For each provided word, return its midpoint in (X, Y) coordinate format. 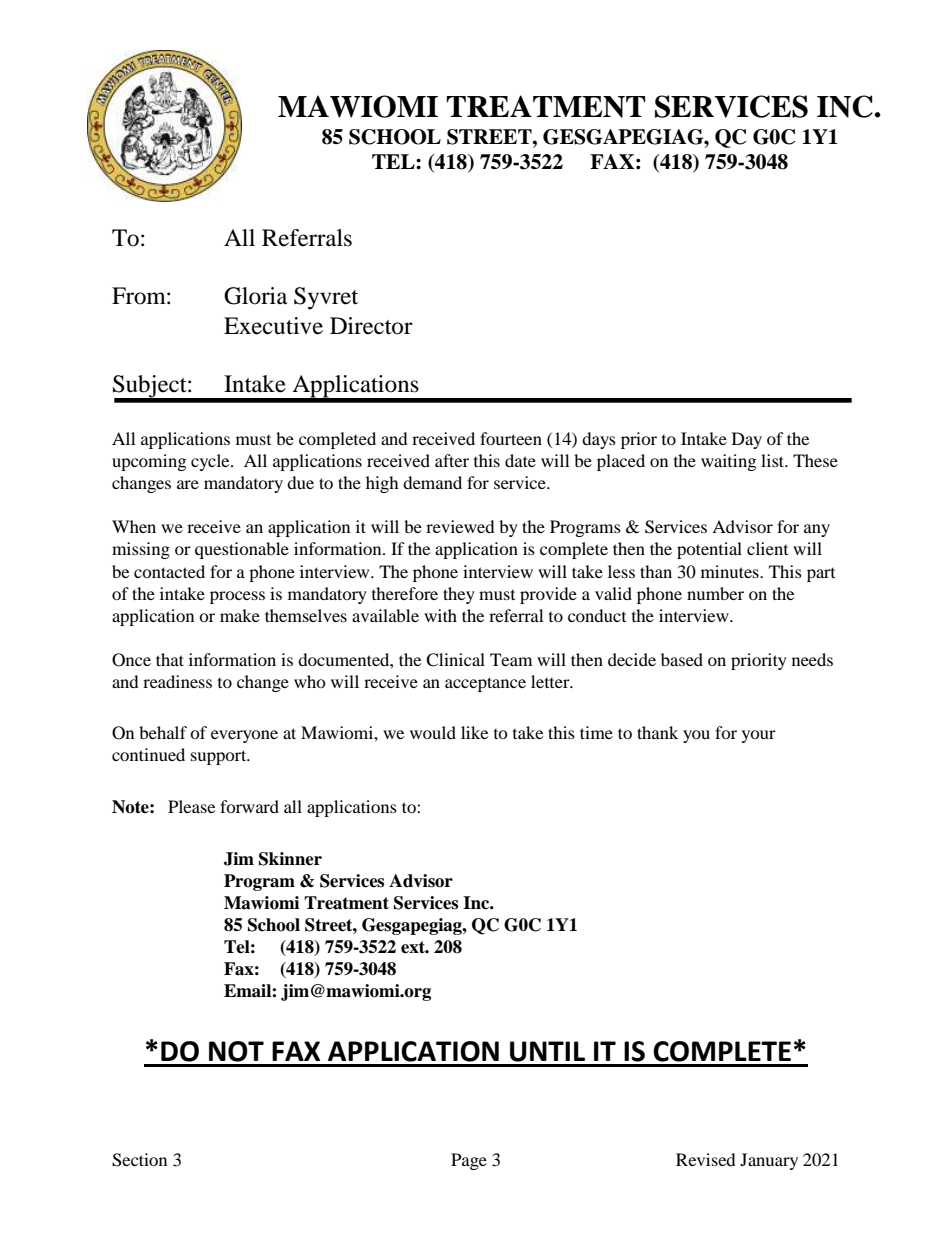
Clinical (455, 660)
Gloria (255, 296)
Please (191, 806)
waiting (728, 462)
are (188, 484)
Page (469, 1161)
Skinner (290, 859)
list (774, 460)
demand (432, 482)
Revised (706, 1159)
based (682, 659)
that (170, 659)
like (474, 732)
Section (139, 1160)
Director (371, 326)
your (759, 736)
